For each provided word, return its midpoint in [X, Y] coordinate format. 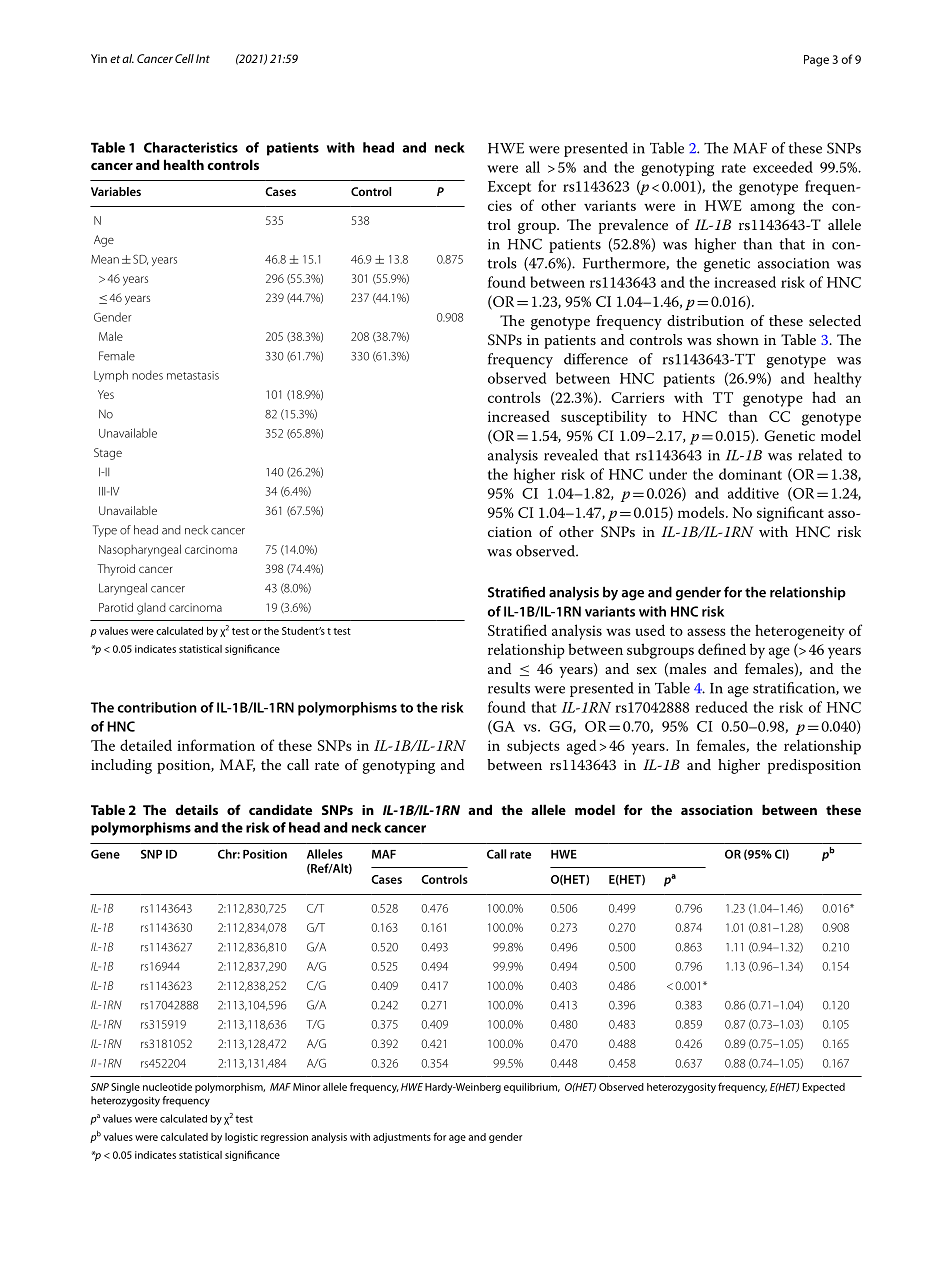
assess [706, 632]
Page [816, 61]
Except [509, 188]
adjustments [402, 1138]
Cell [184, 58]
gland [151, 609]
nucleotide [167, 1087]
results [509, 688]
